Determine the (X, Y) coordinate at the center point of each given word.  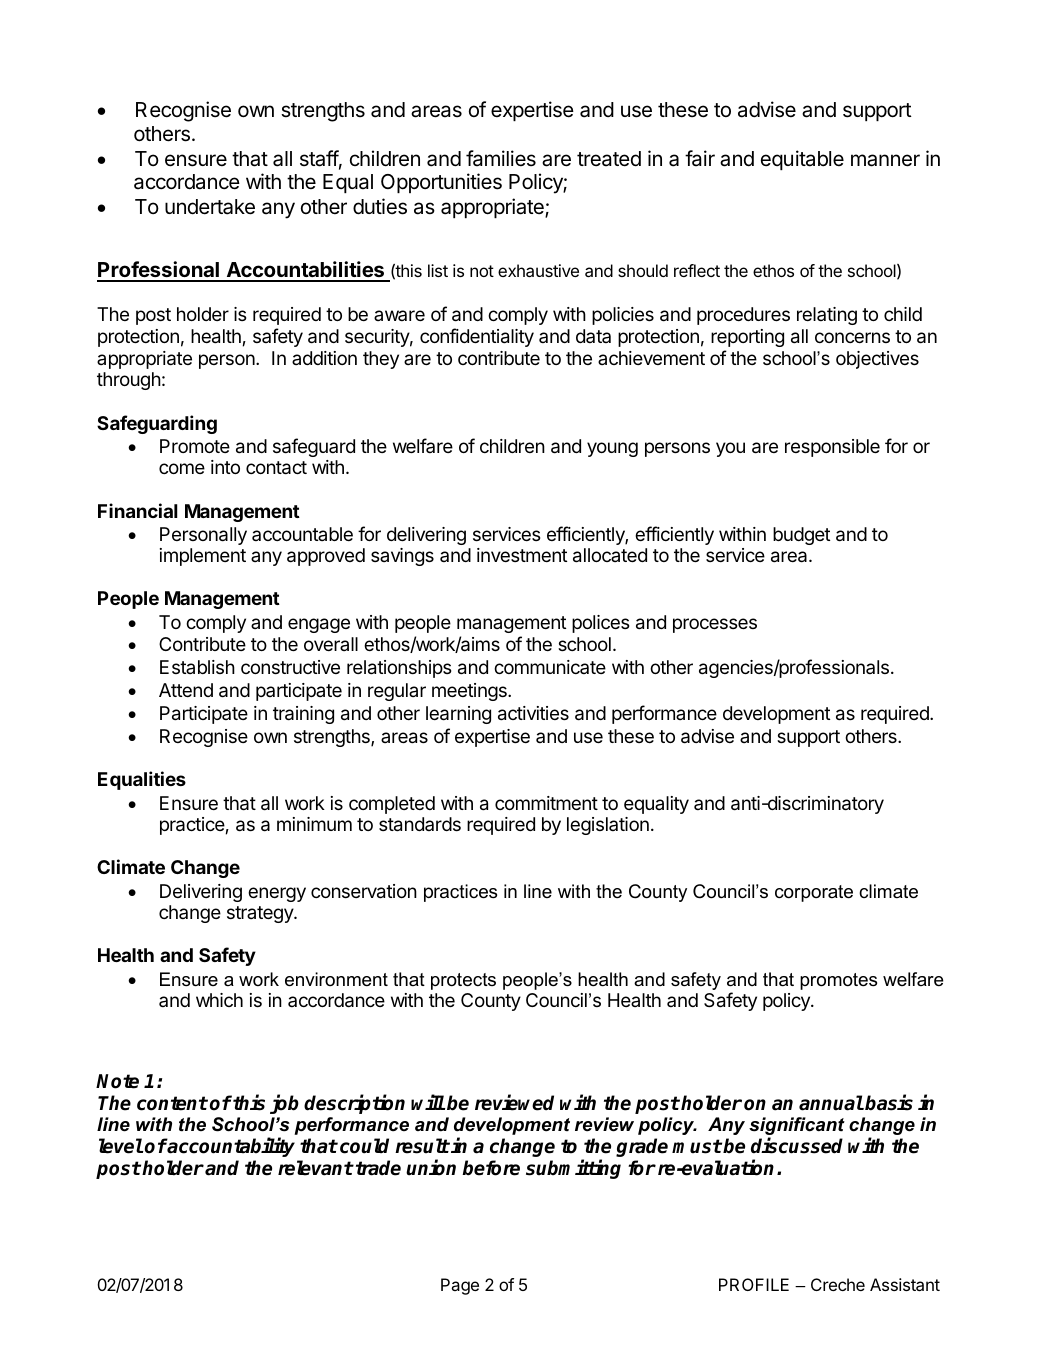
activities (533, 713)
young (612, 449)
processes (715, 625)
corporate (814, 893)
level (121, 1146)
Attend (186, 690)
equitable (802, 160)
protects (463, 981)
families (501, 158)
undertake (210, 207)
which (219, 1000)
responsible (832, 448)
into (225, 467)
